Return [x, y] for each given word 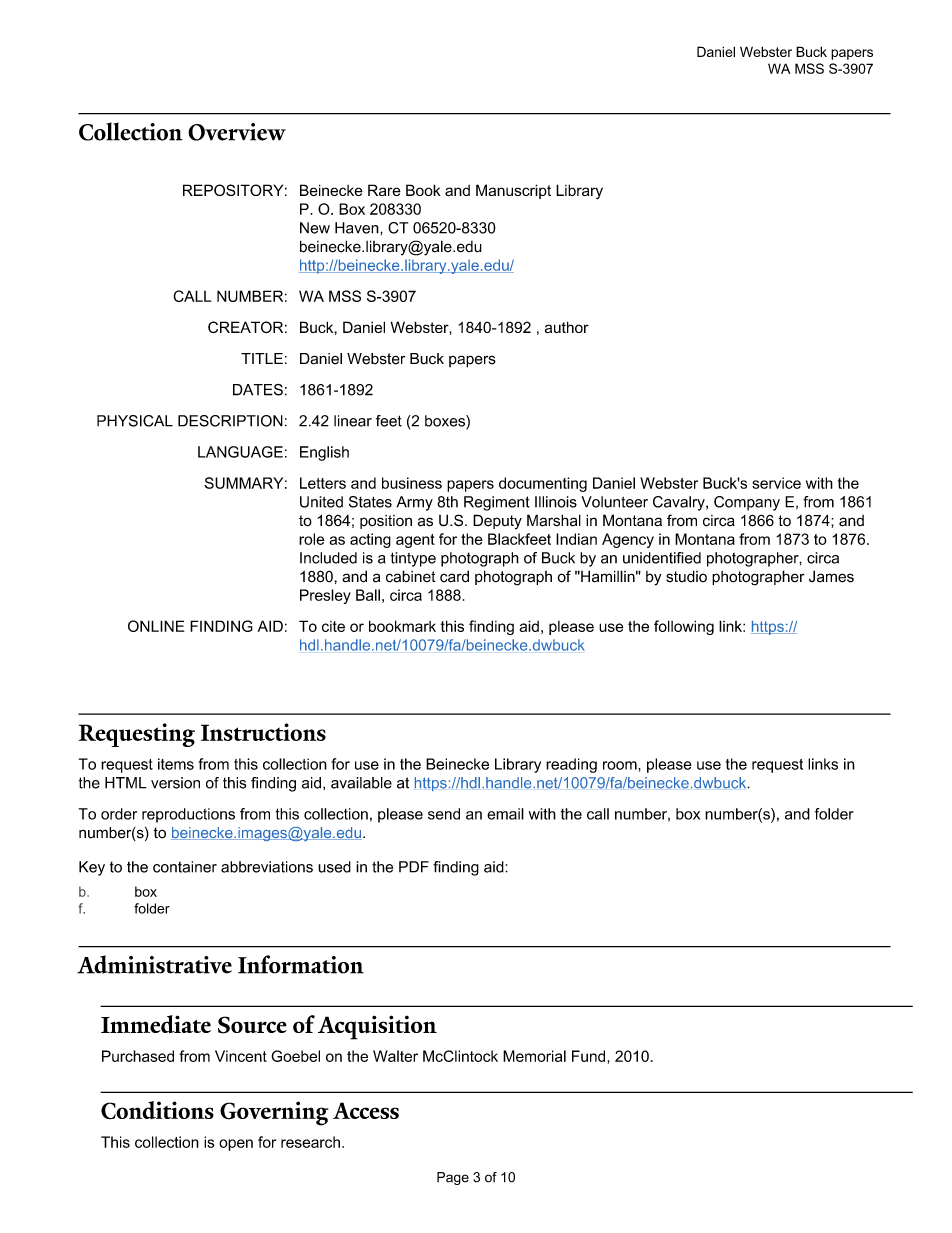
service [776, 483]
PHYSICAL [135, 421]
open [236, 1145]
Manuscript [513, 191]
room [621, 765]
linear [353, 421]
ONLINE [156, 626]
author [567, 327]
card [454, 576]
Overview [237, 132]
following [684, 627]
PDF [414, 867]
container [185, 867]
